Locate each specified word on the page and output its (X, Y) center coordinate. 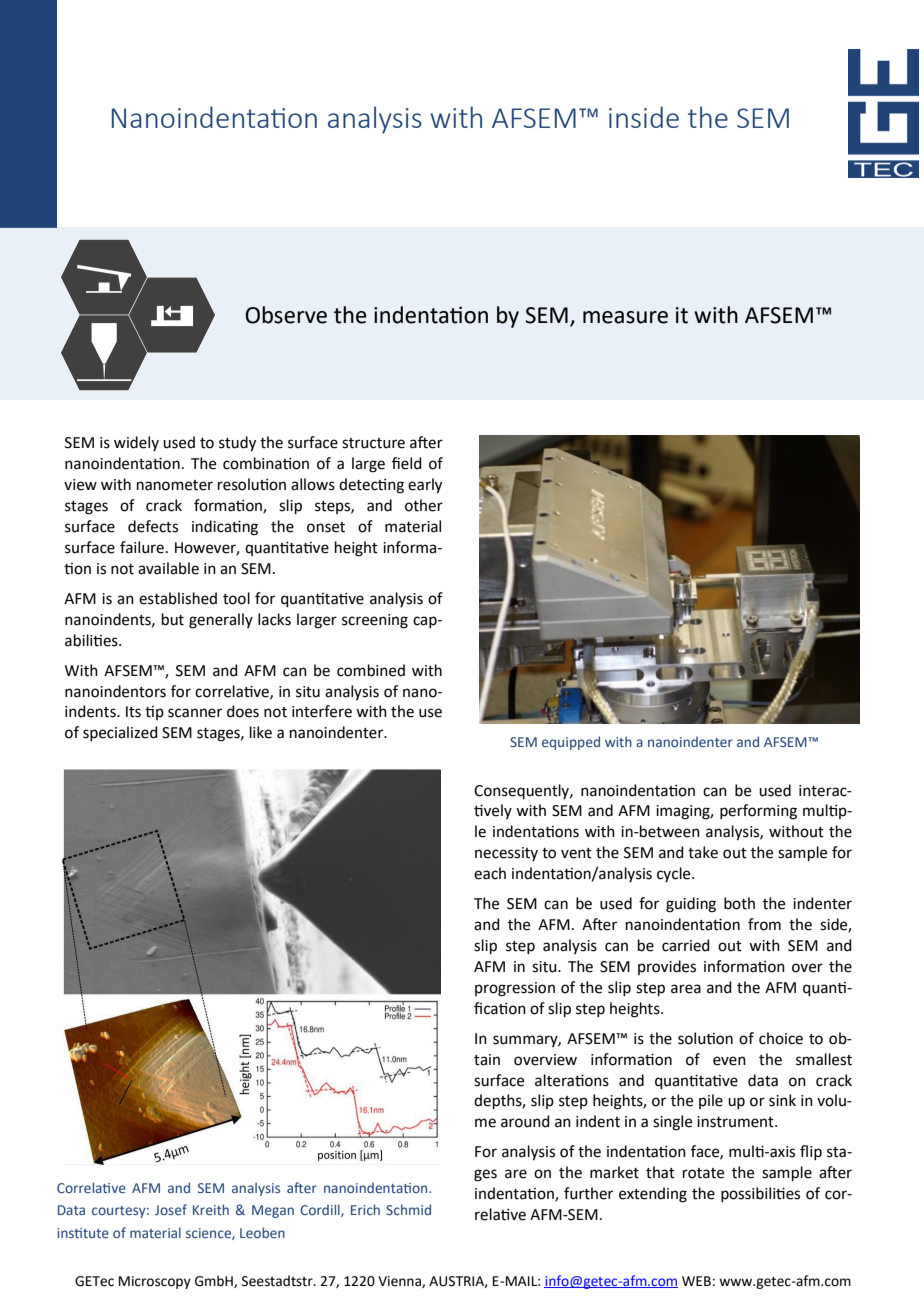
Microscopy (155, 1282)
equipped (571, 743)
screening (375, 621)
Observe (286, 315)
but (173, 619)
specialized (120, 733)
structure (373, 443)
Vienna (400, 1282)
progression (515, 989)
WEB (696, 1281)
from (764, 924)
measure (625, 317)
